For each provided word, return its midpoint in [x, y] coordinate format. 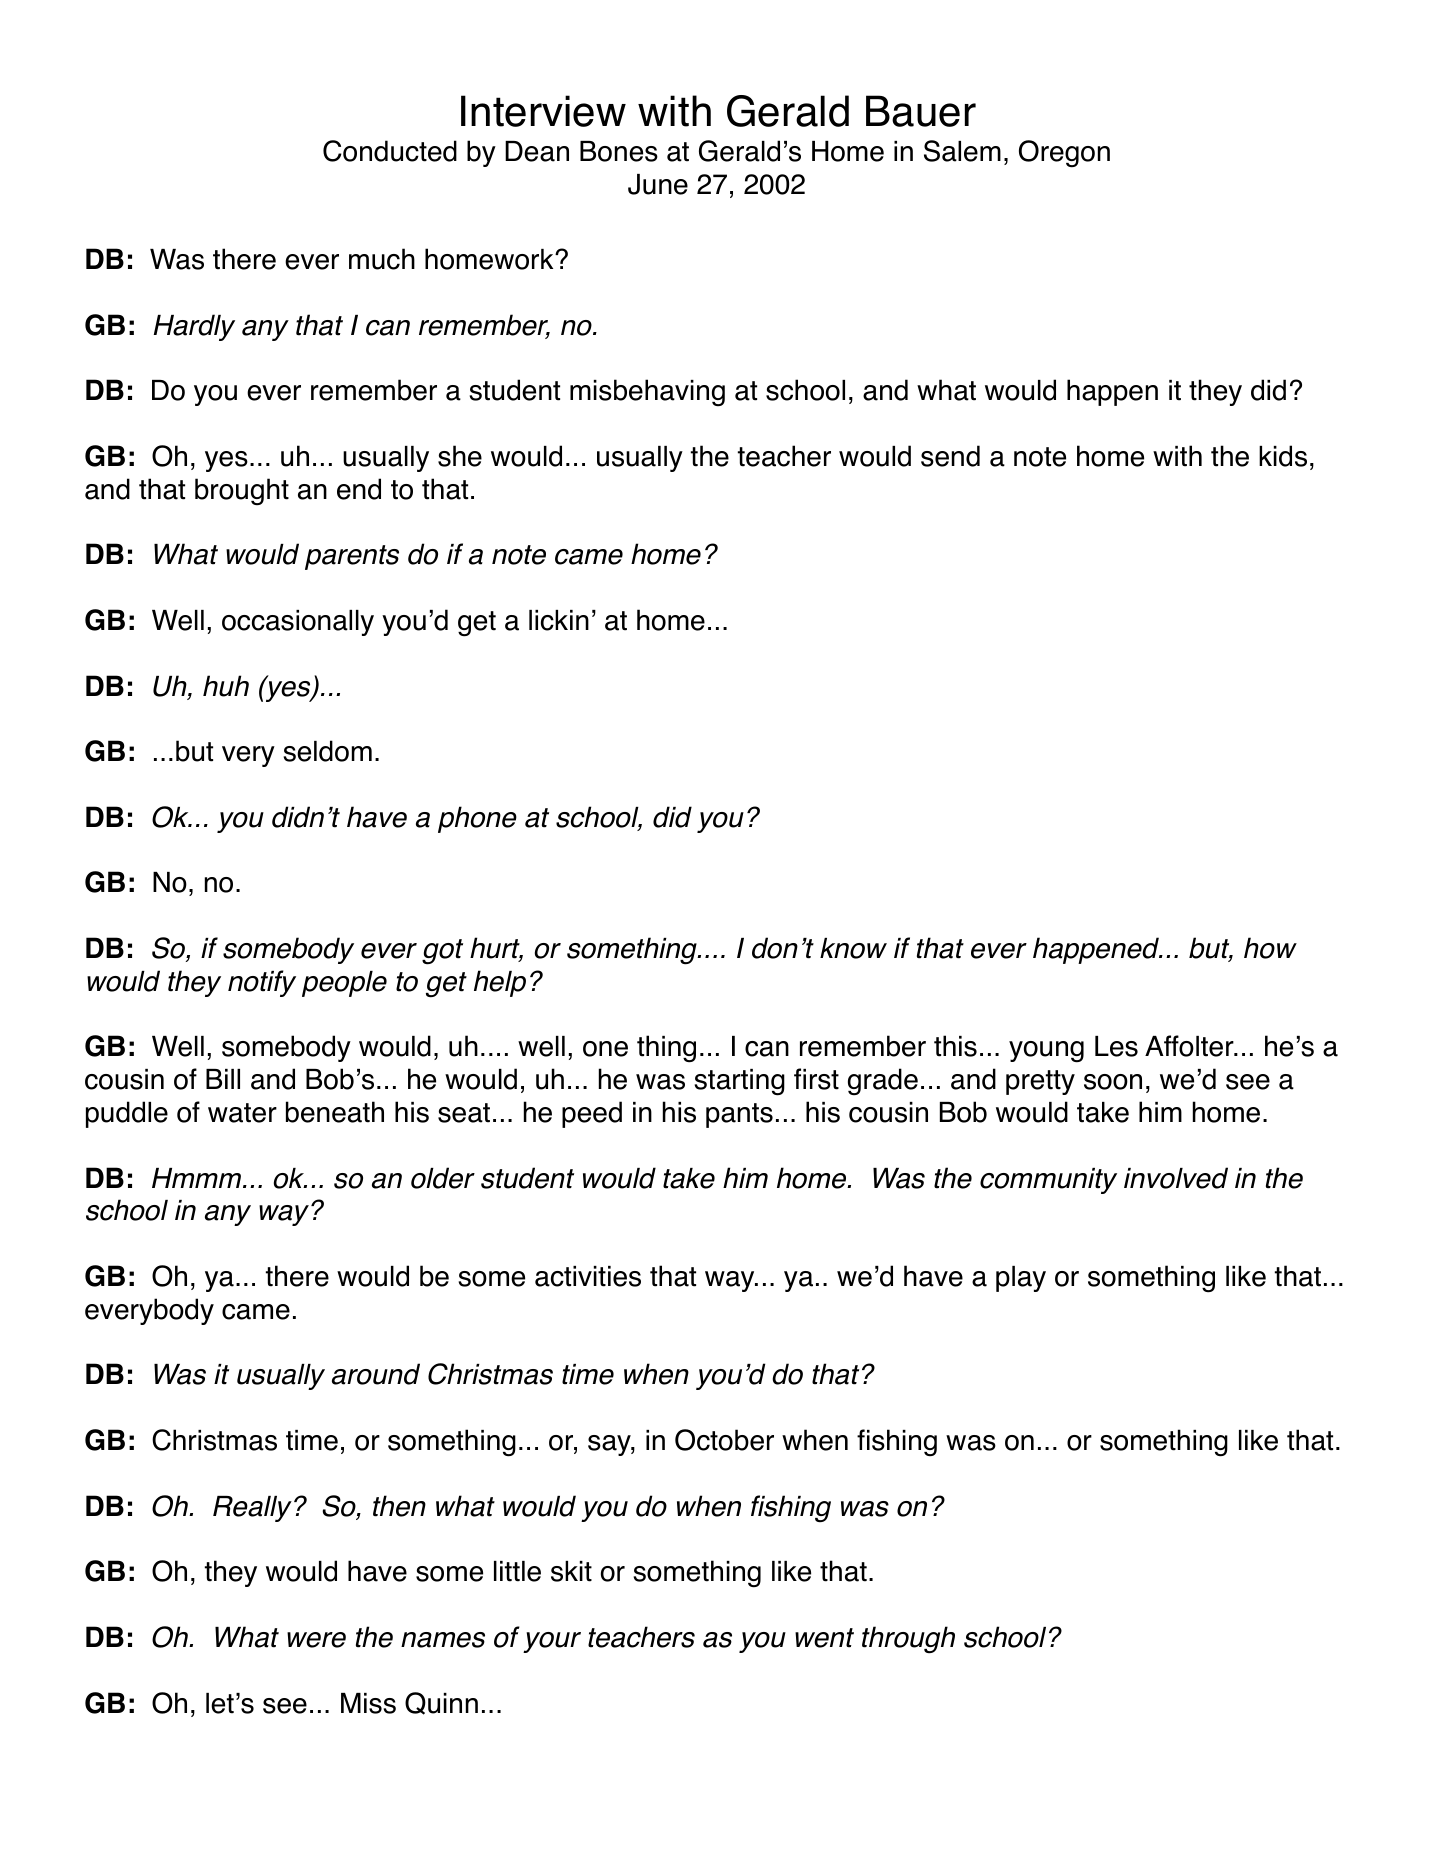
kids [1283, 456]
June [658, 184]
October [724, 1440]
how [1270, 948]
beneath [335, 1112]
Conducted [390, 151]
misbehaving [647, 392]
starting [740, 1082]
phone [477, 819]
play [1021, 1279]
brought [242, 491]
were [316, 1640]
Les [1116, 1046]
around [376, 1374]
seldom [328, 751]
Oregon [1064, 154]
